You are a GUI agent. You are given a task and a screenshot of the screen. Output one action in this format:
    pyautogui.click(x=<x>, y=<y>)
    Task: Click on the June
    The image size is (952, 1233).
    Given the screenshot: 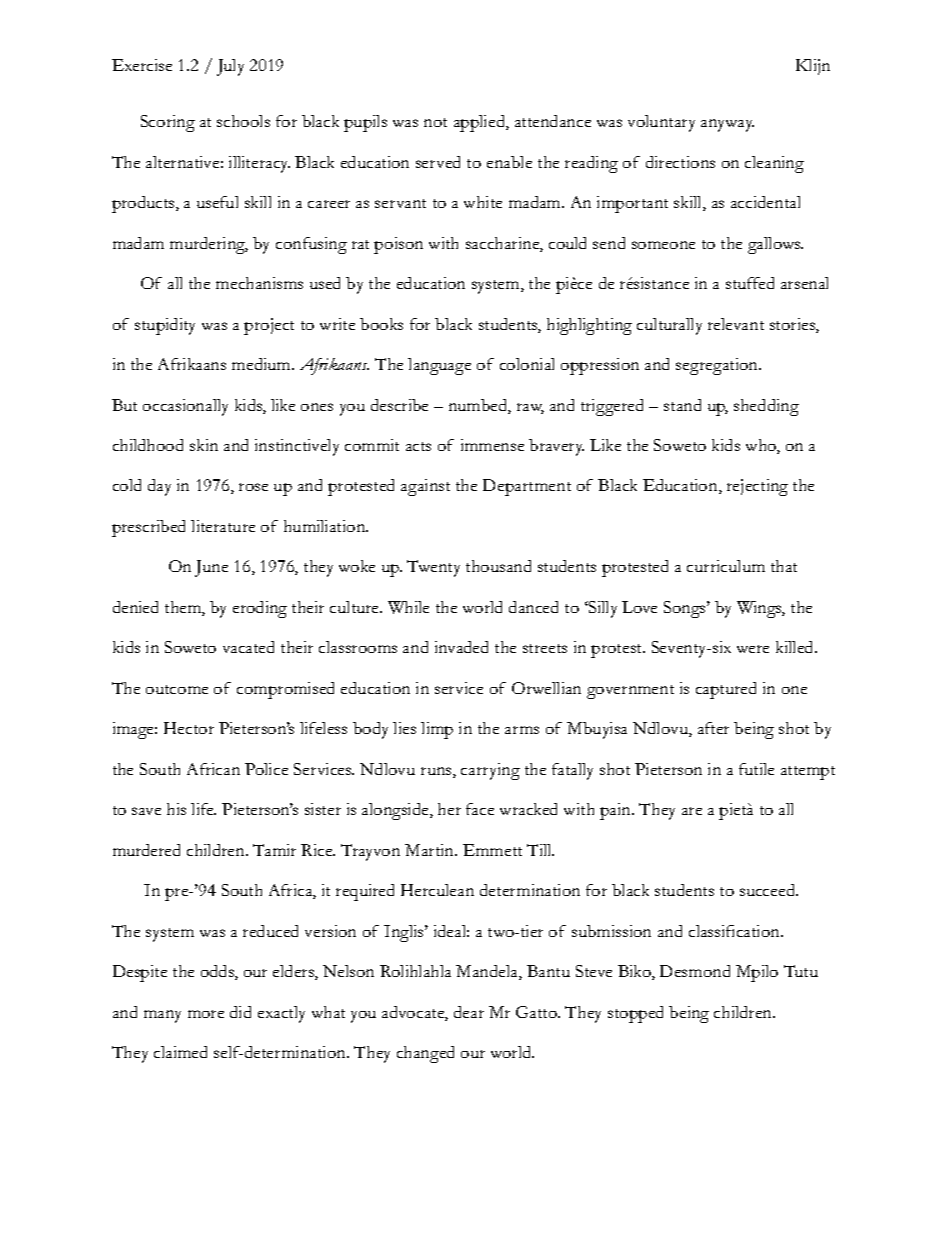 What is the action you would take?
    pyautogui.click(x=211, y=568)
